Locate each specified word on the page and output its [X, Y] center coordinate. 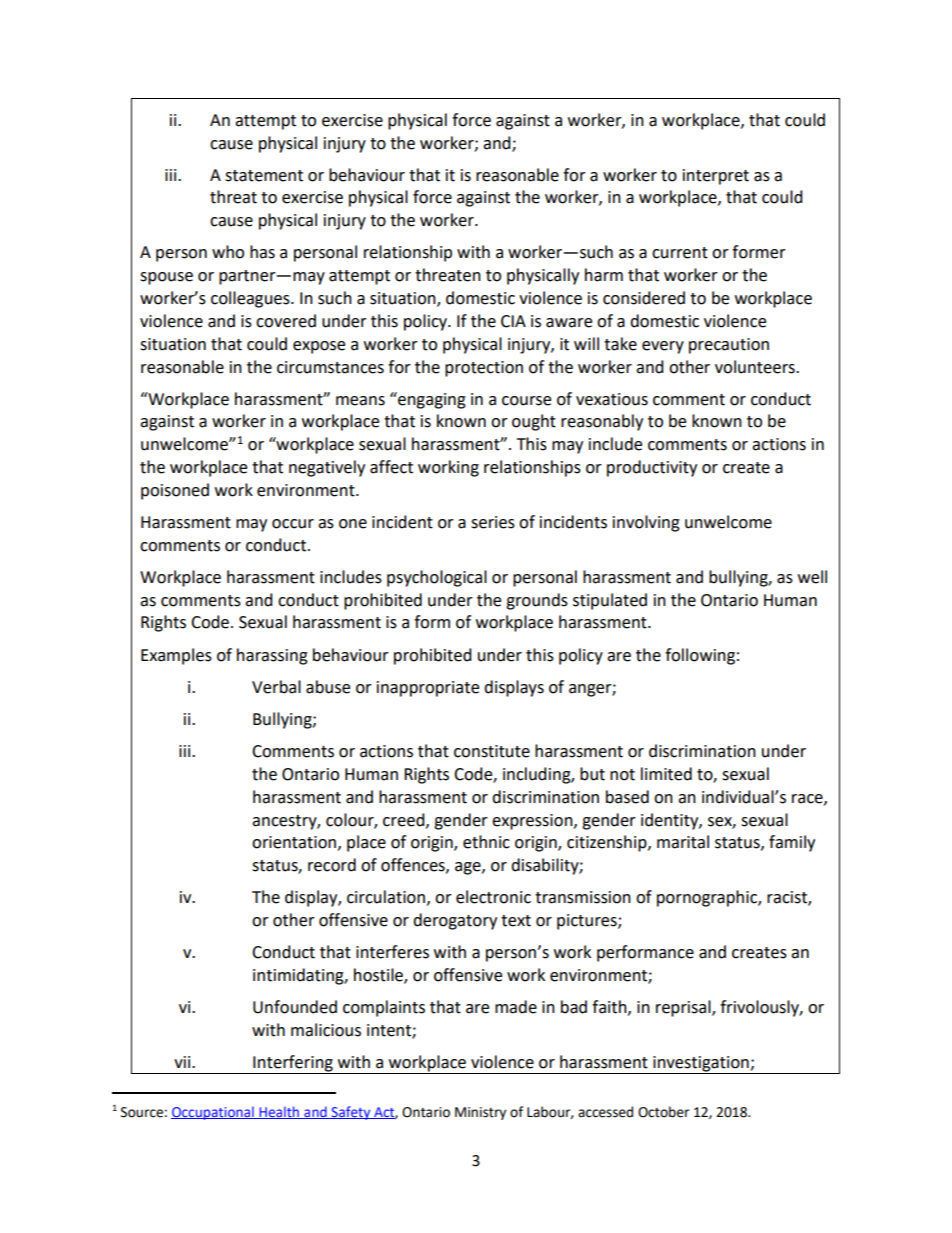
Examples [176, 656]
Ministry [480, 1113]
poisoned [175, 491]
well [812, 577]
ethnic [486, 842]
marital [683, 842]
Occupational [213, 1113]
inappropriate [428, 689]
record [332, 865]
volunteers [756, 367]
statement [264, 176]
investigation [701, 1065]
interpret [716, 177]
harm [604, 275]
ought [534, 422]
